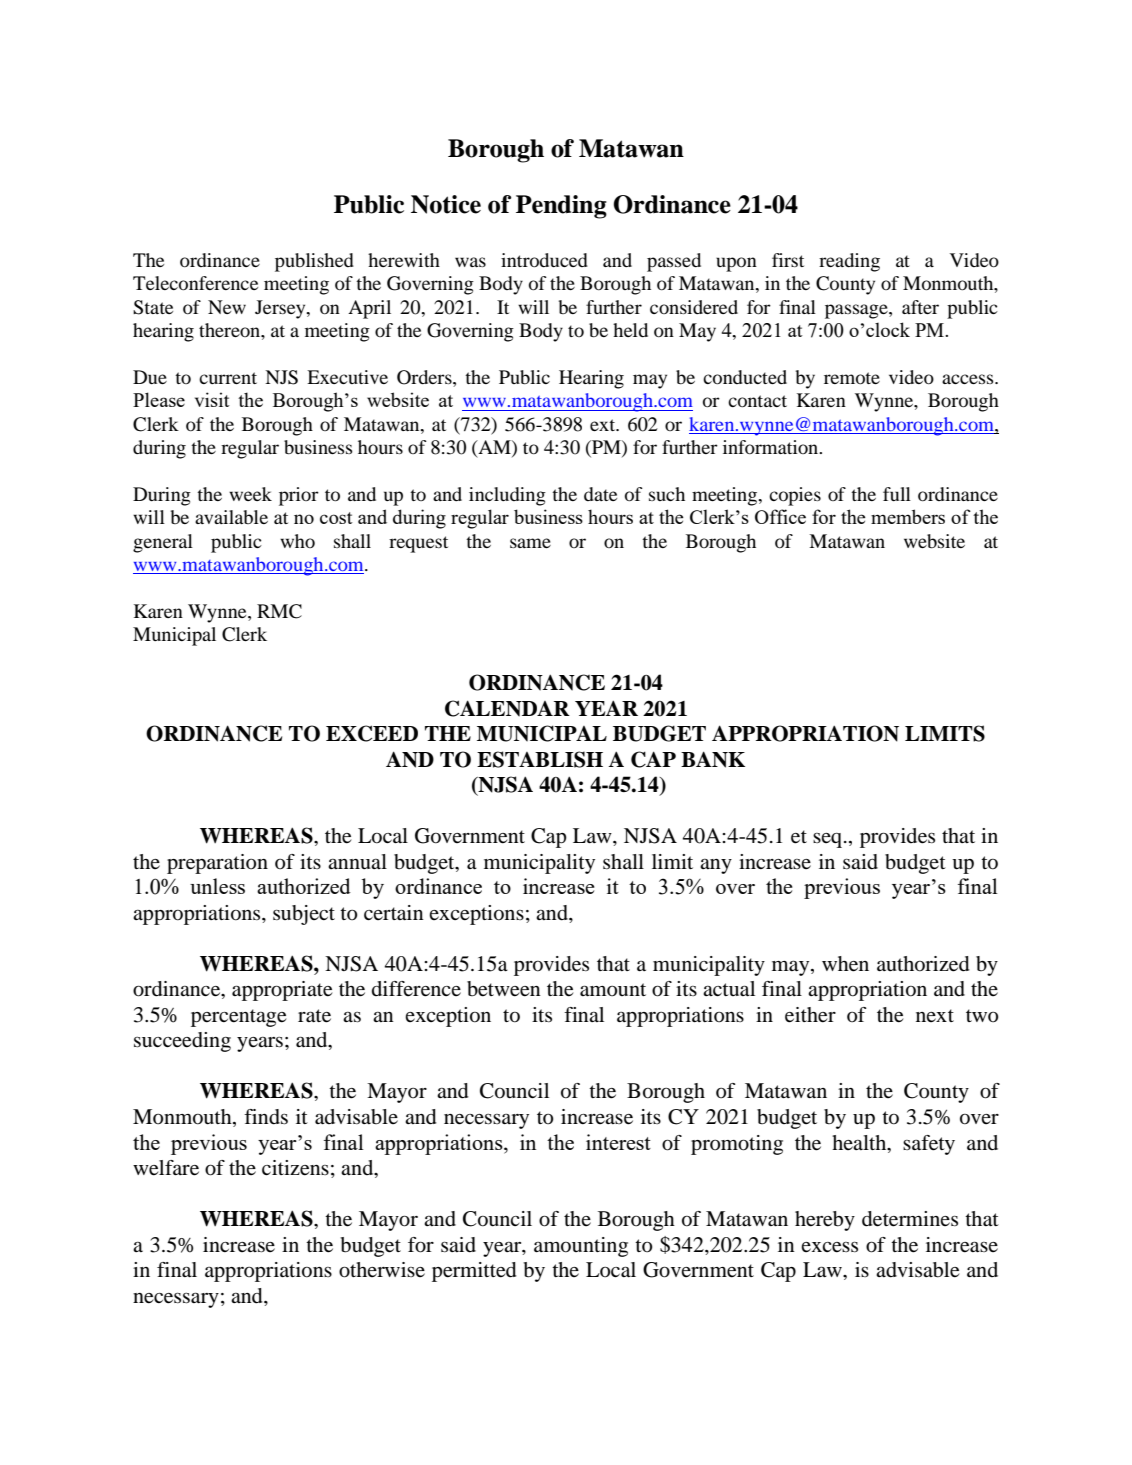 This screenshot has height=1465, width=1132. I want to click on between, so click(504, 989).
